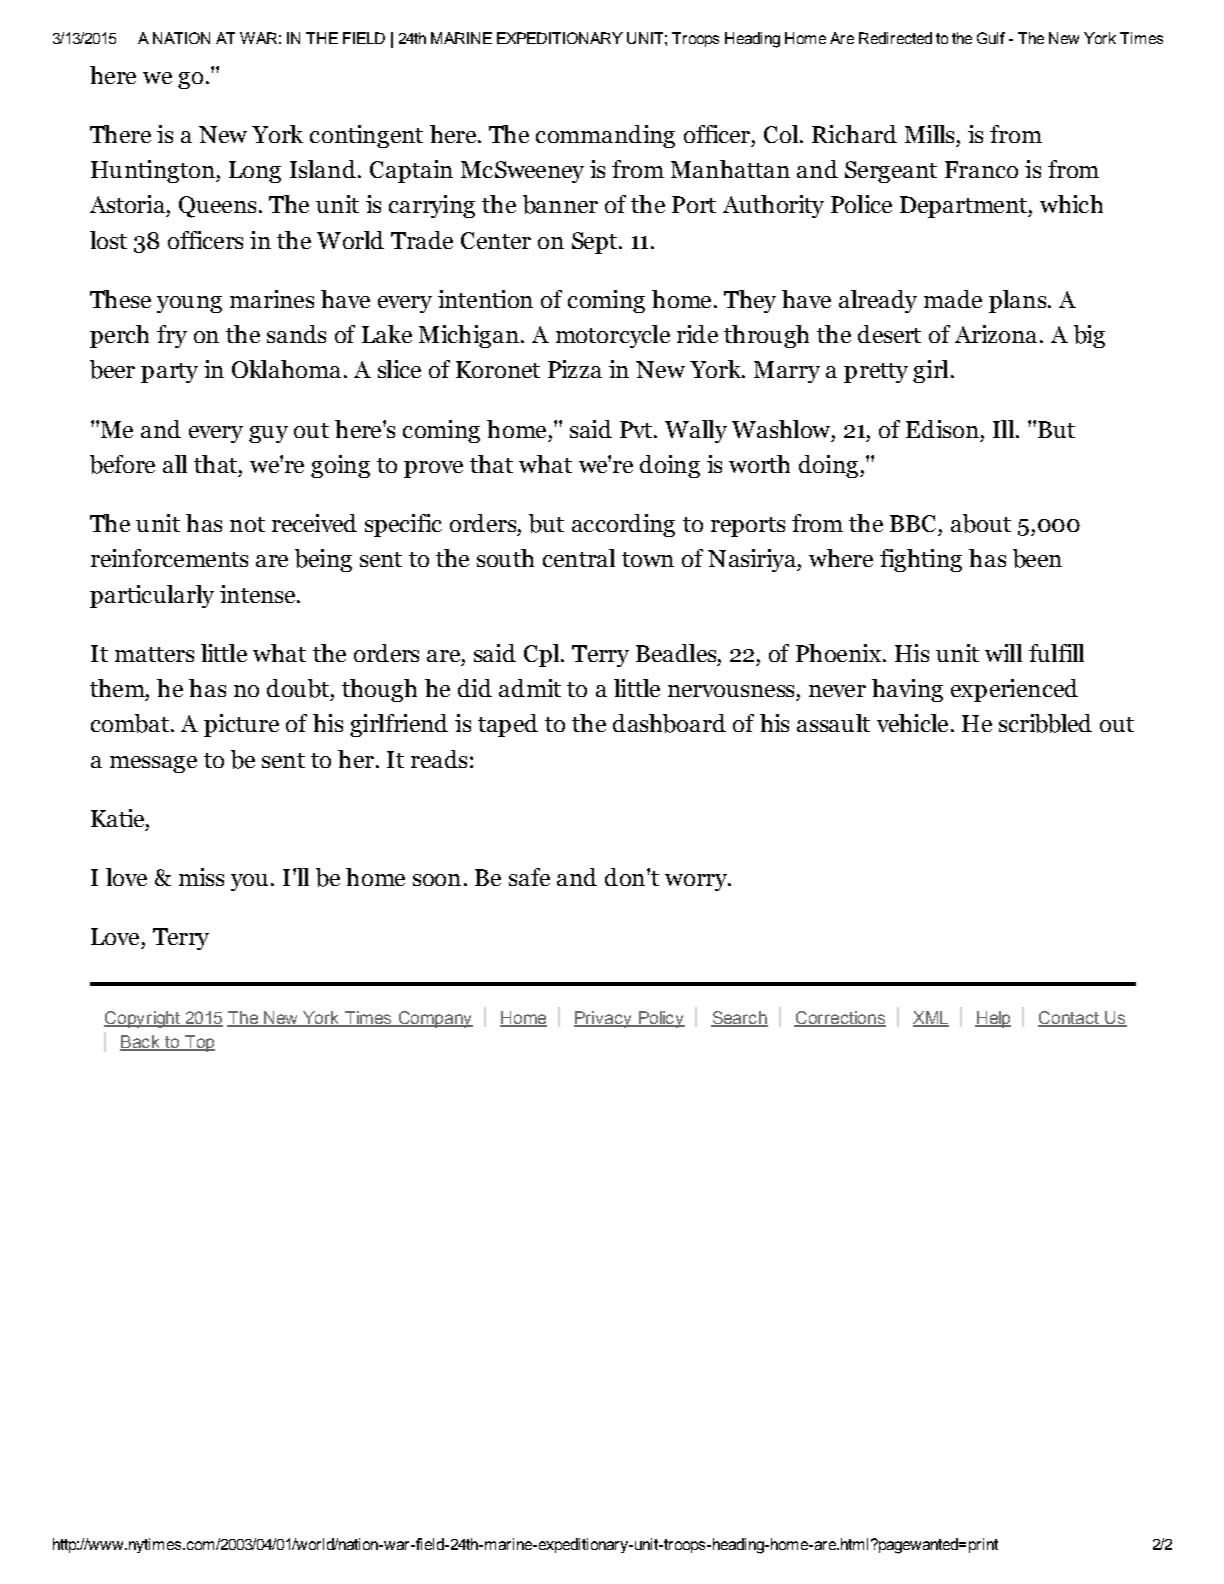 The width and height of the image is (1224, 1584). Describe the element at coordinates (198, 1043) in the image. I see `Top` at that location.
